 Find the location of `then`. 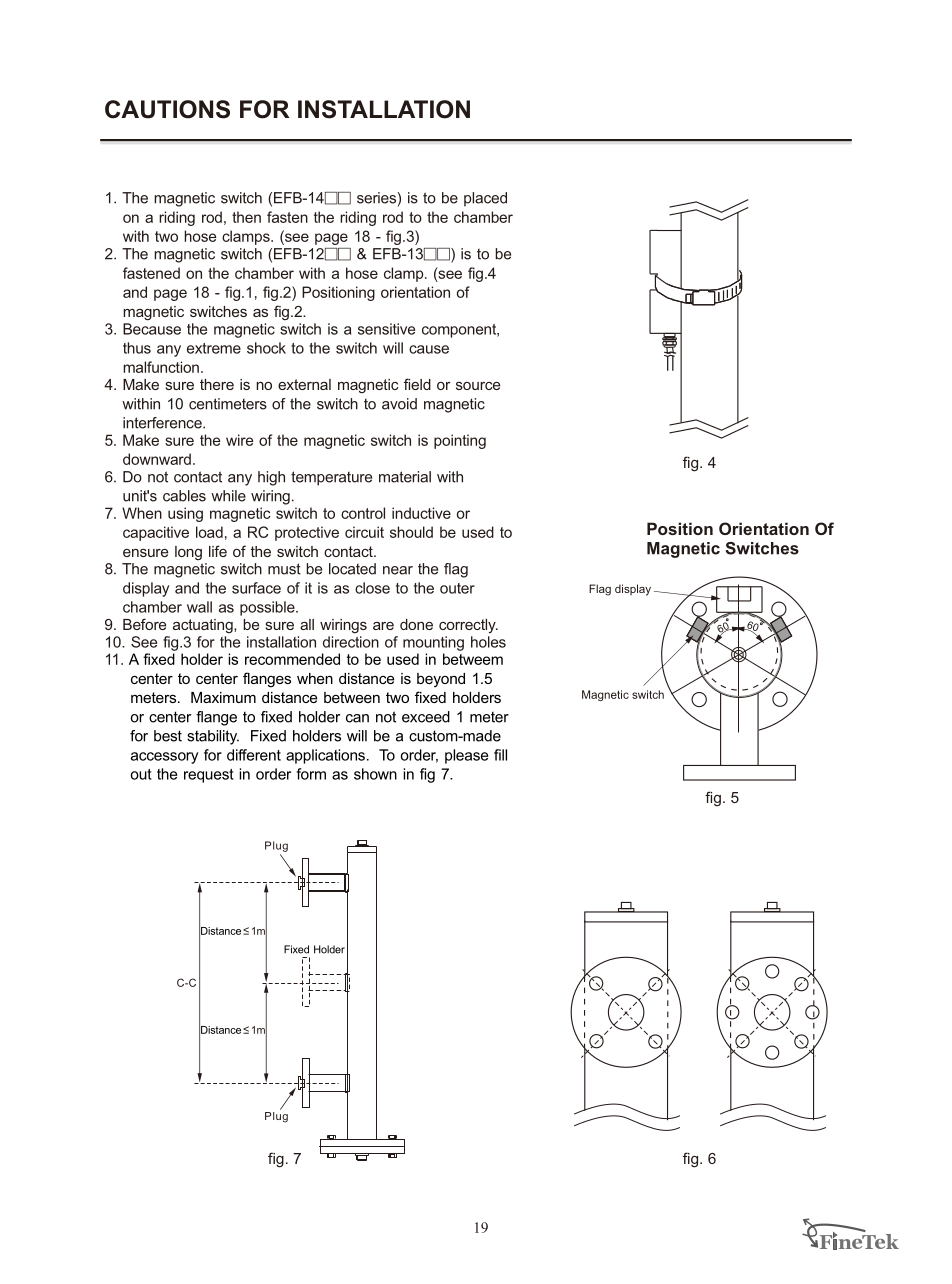

then is located at coordinates (246, 217).
